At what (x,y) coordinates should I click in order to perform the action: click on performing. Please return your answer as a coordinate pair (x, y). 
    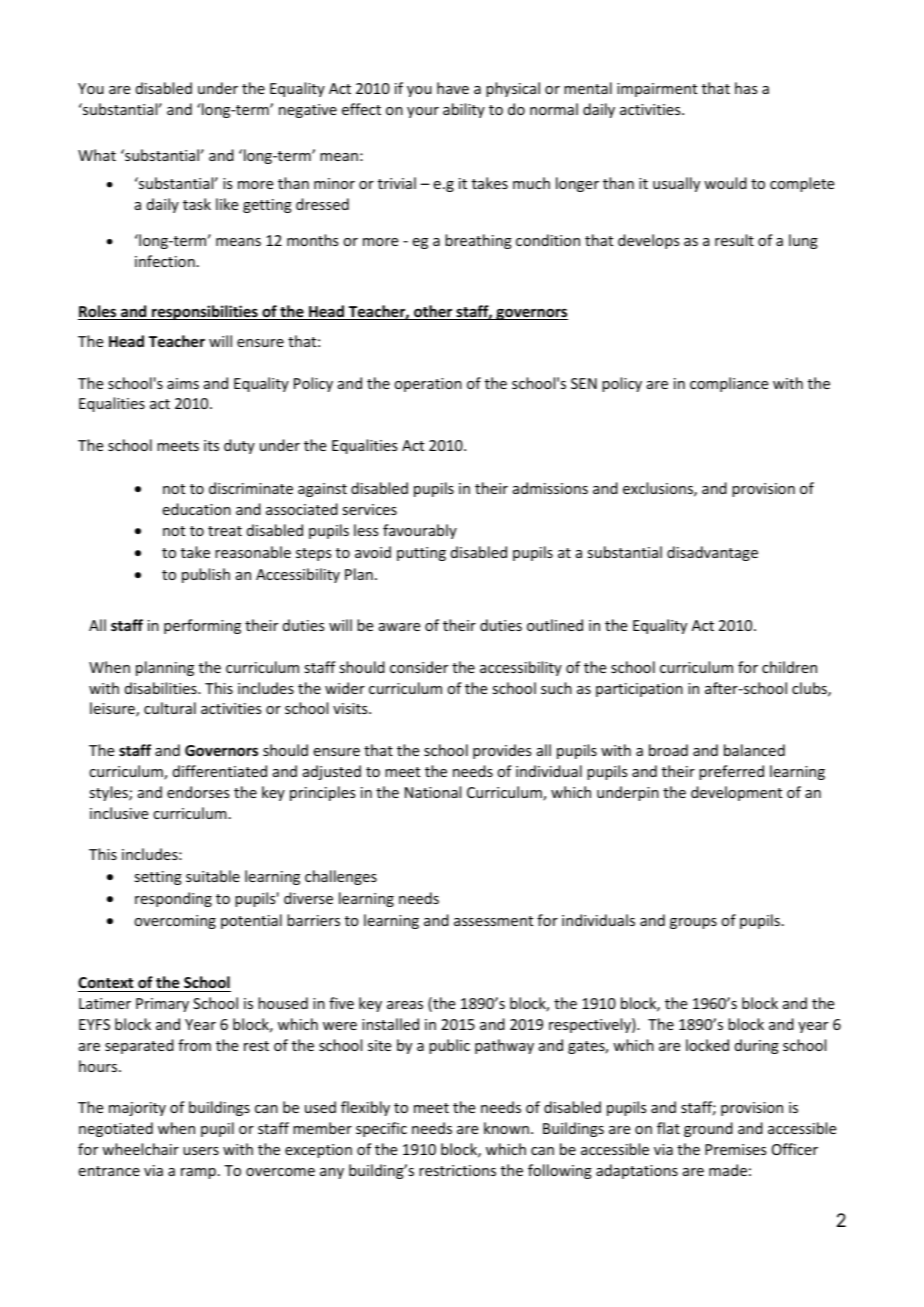
    Looking at the image, I should click on (202, 626).
